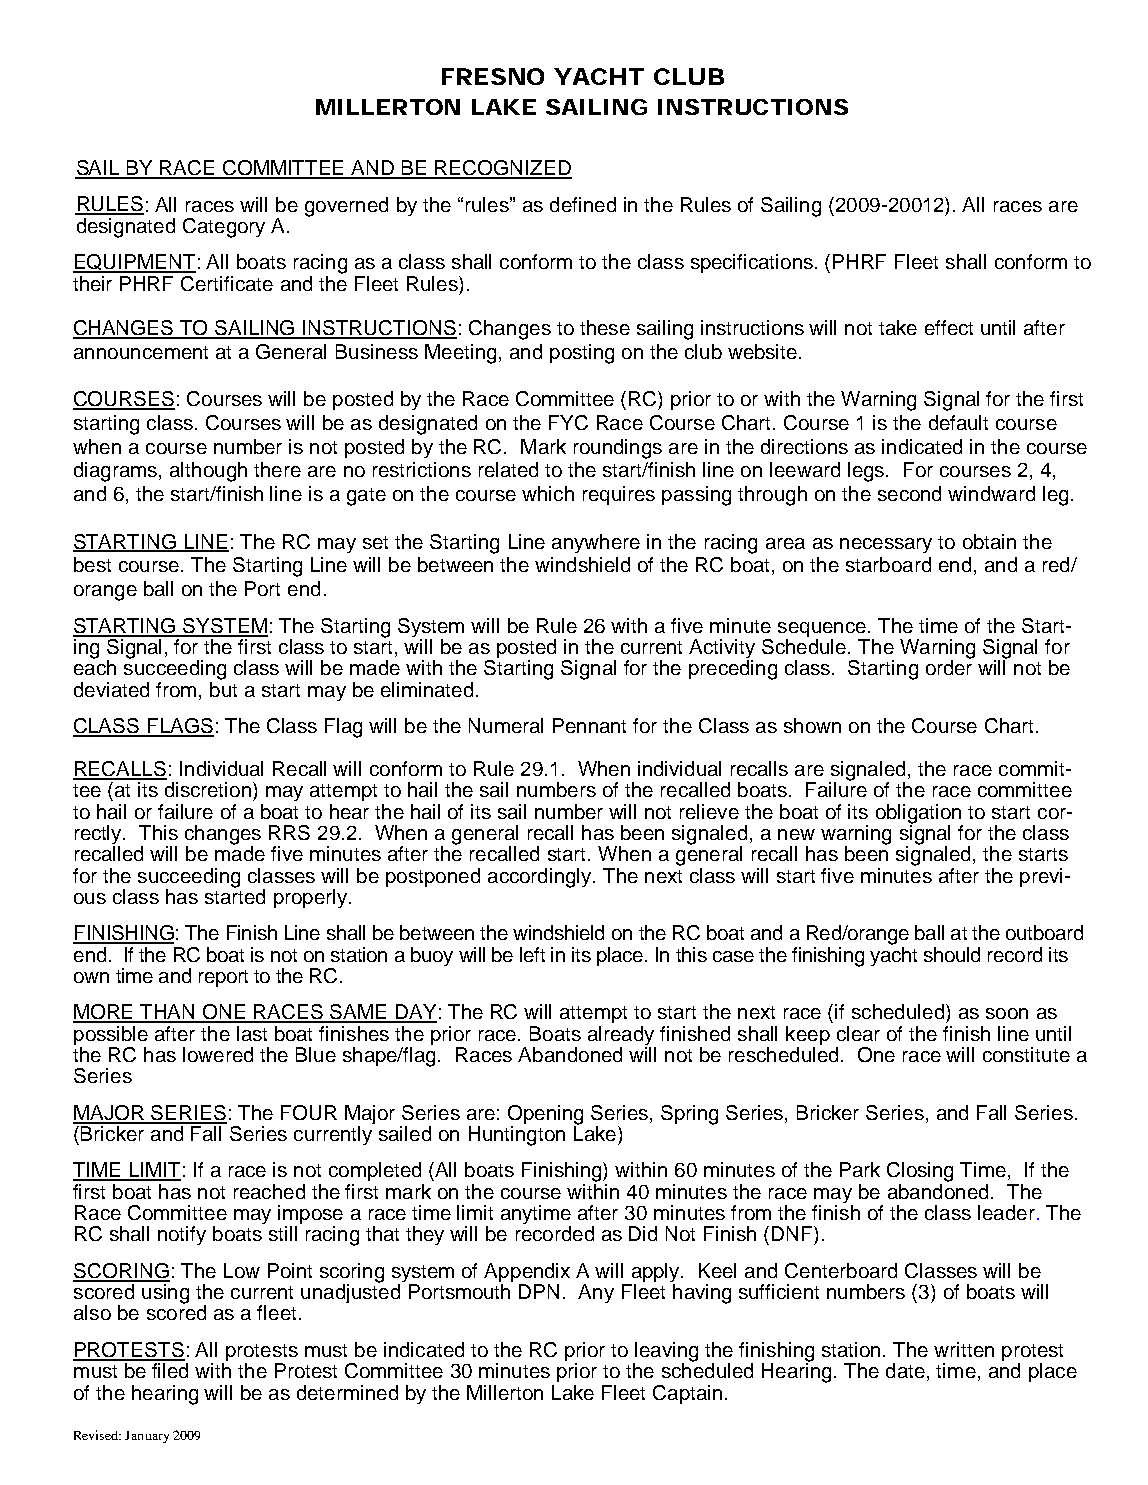 This screenshot has width=1148, height=1485. Describe the element at coordinates (224, 228) in the screenshot. I see `Category` at that location.
